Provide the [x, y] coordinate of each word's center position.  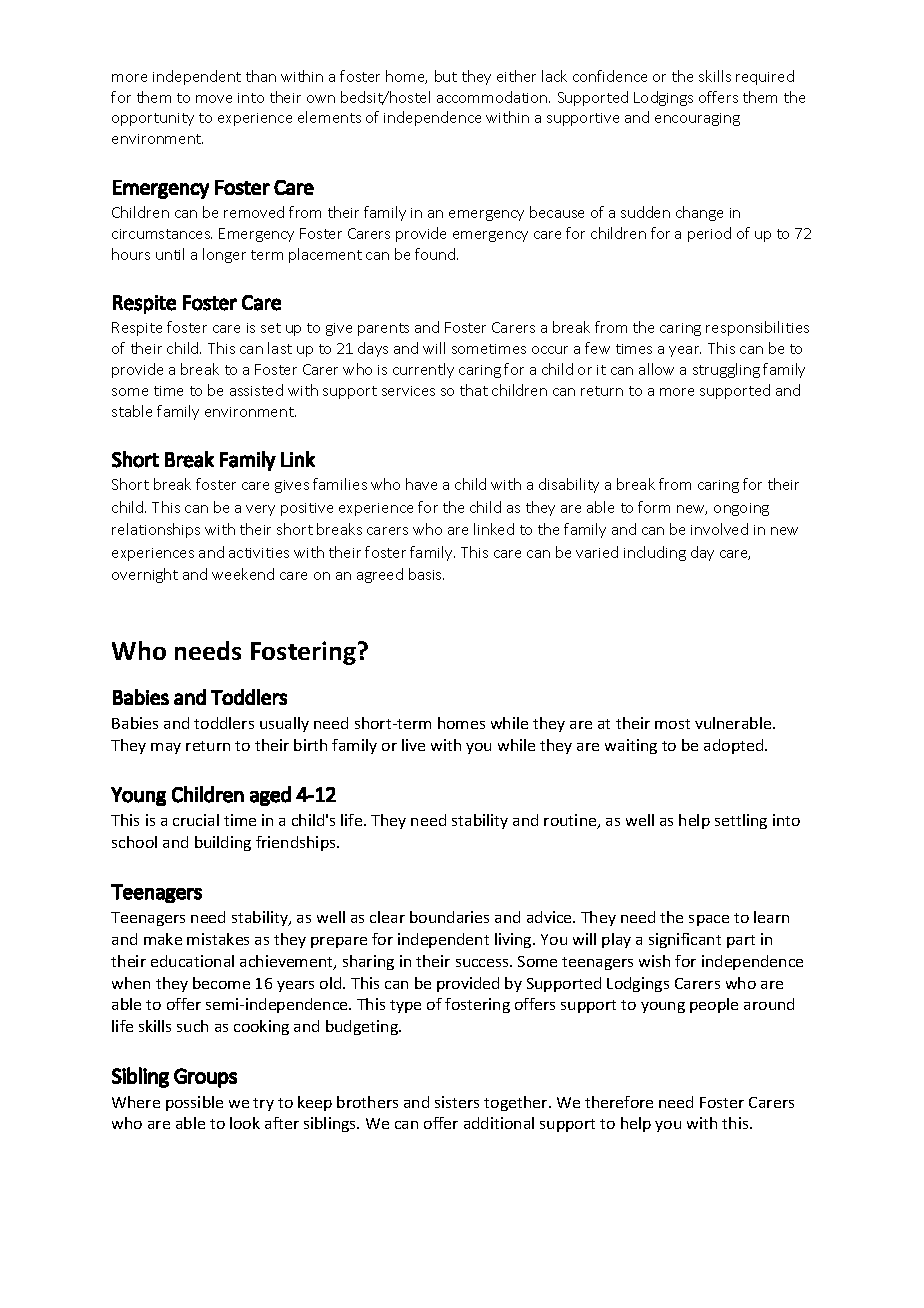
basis [426, 574]
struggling [726, 370]
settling [741, 821]
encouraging [697, 119]
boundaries [449, 917]
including [655, 553]
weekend [243, 574]
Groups [205, 1078]
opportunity [153, 119]
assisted [256, 390]
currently [423, 370]
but [446, 76]
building [223, 843]
